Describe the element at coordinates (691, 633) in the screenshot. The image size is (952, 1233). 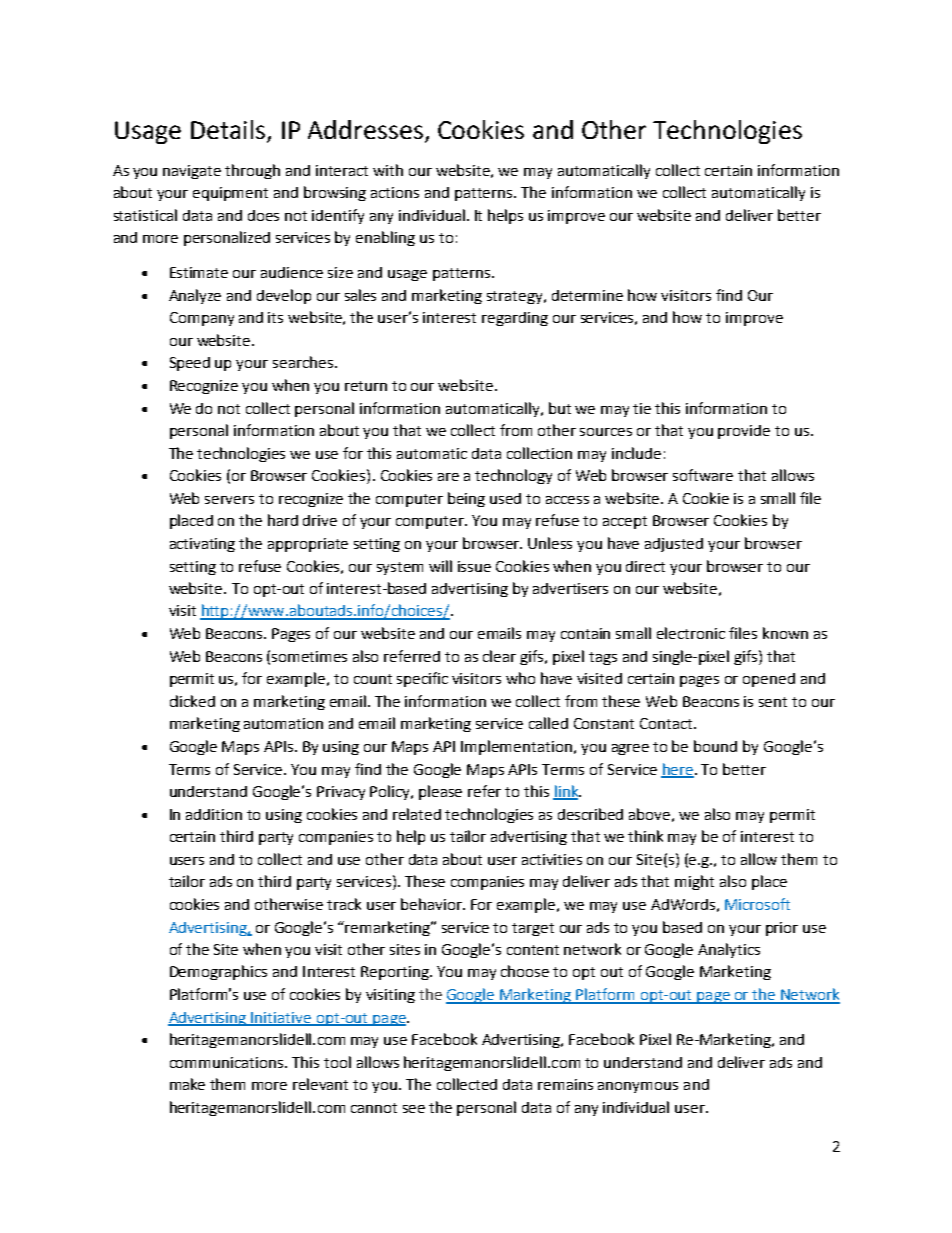
I see `electronic` at that location.
